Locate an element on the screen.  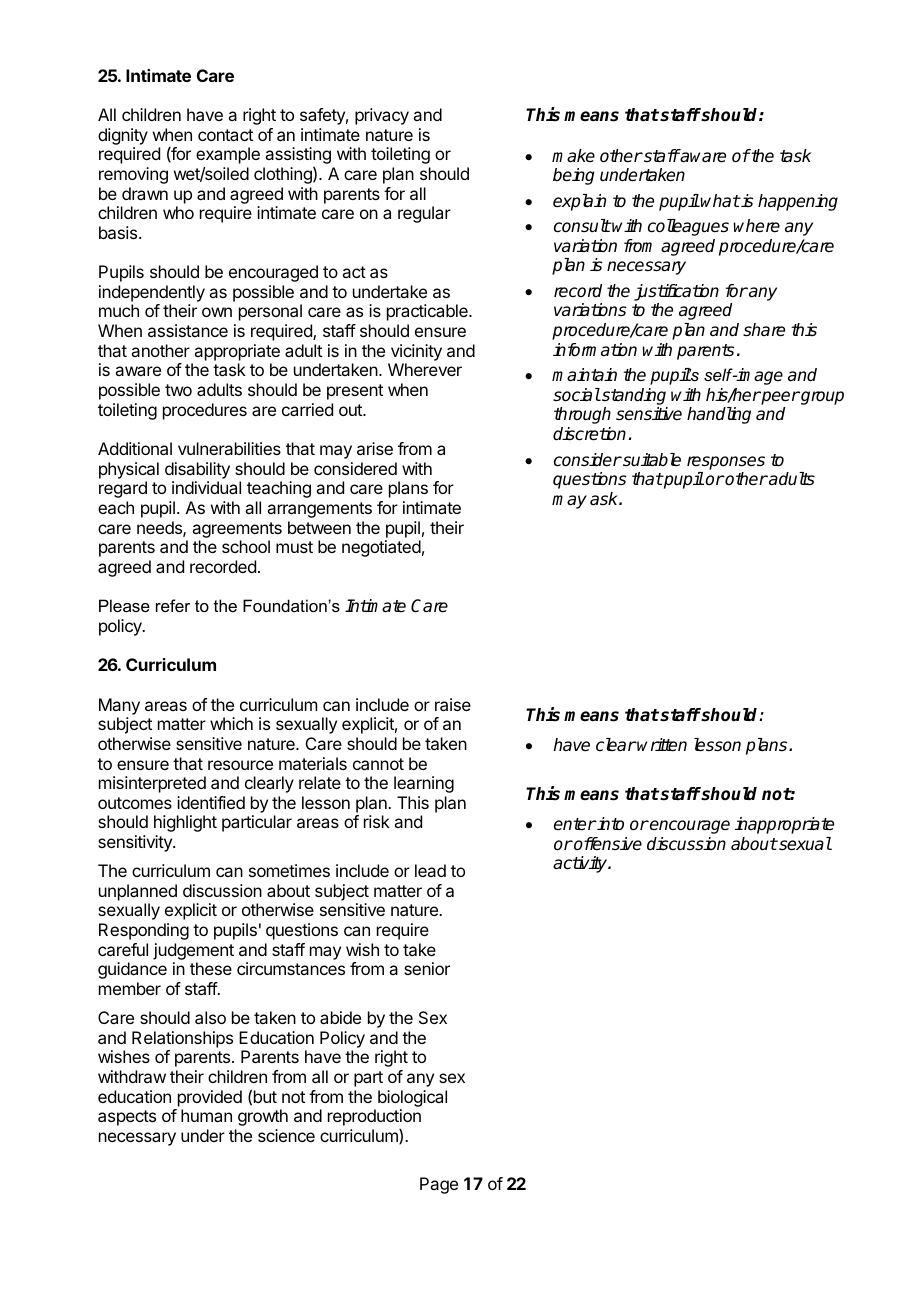
what is located at coordinates (720, 201).
